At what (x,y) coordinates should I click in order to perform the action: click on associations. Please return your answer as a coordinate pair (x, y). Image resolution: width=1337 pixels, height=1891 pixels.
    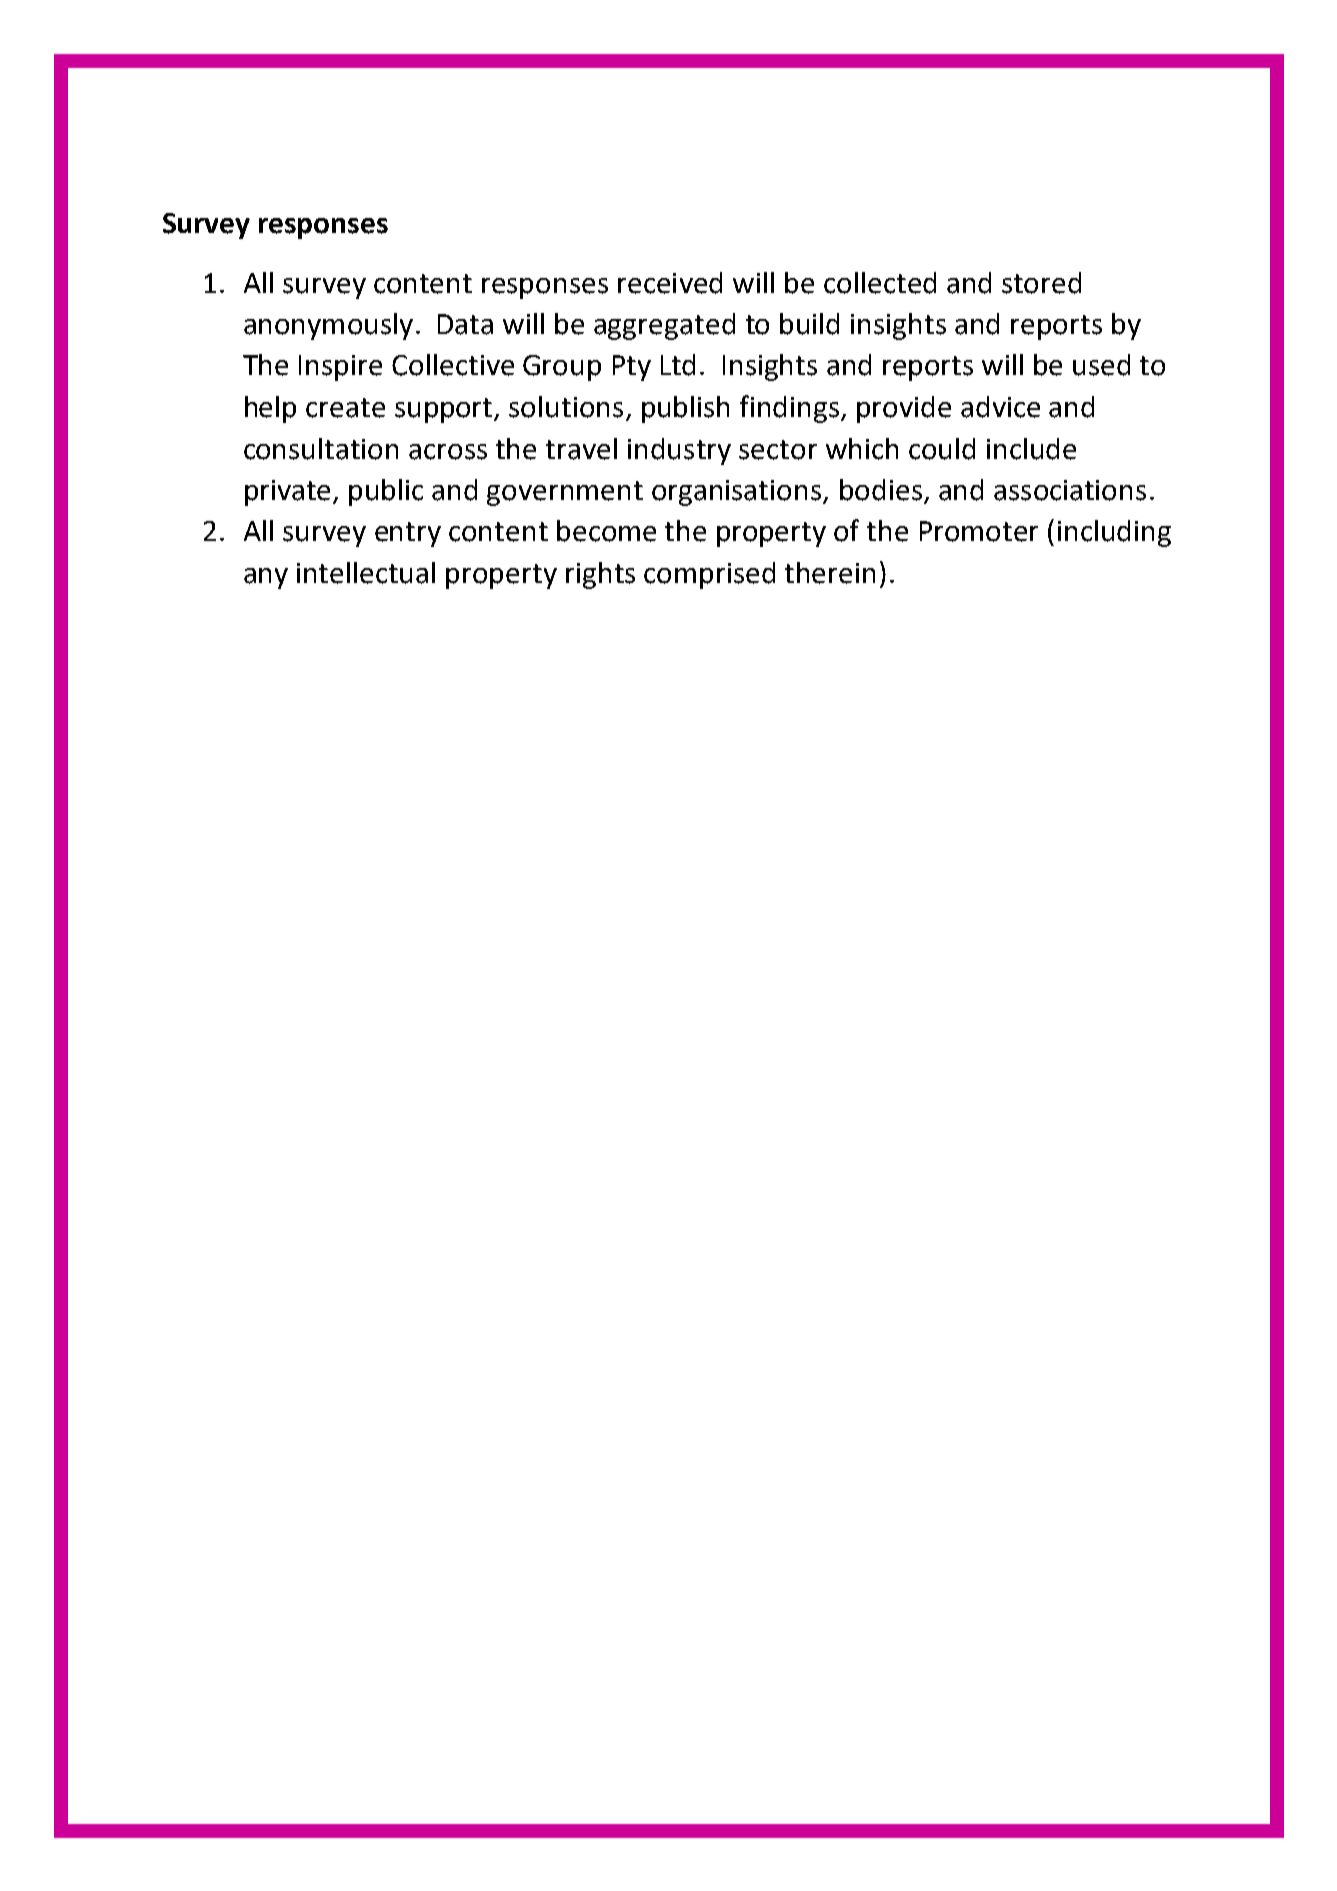
    Looking at the image, I should click on (1070, 490).
